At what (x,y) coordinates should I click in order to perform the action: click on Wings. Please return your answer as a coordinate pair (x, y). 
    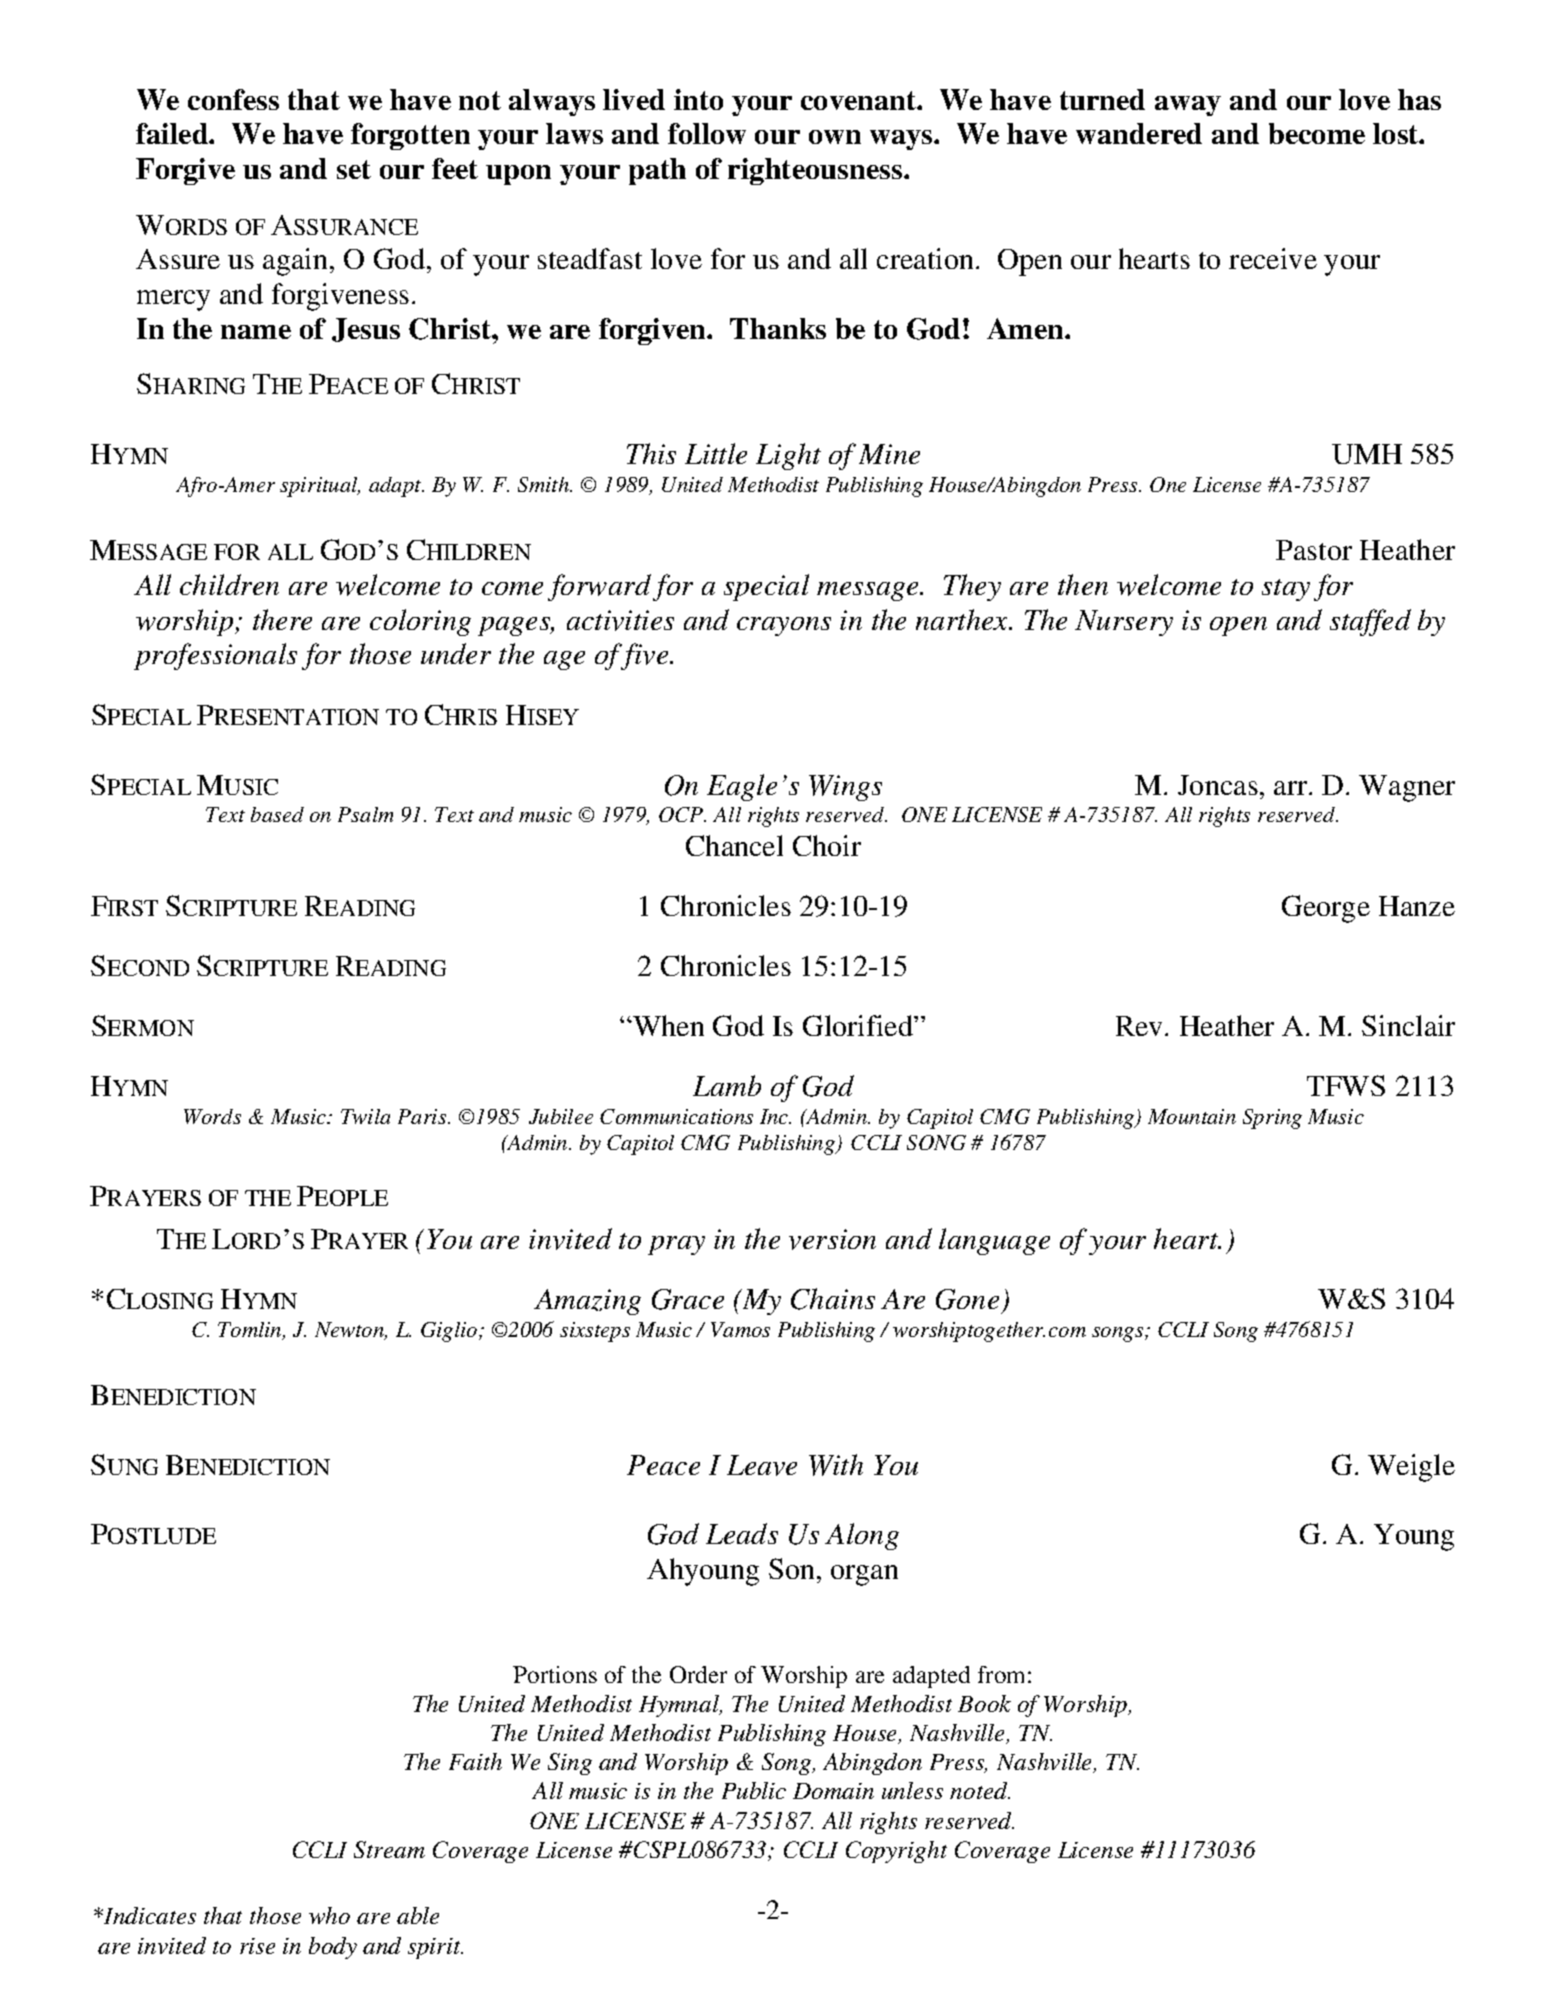
    Looking at the image, I should click on (845, 788).
